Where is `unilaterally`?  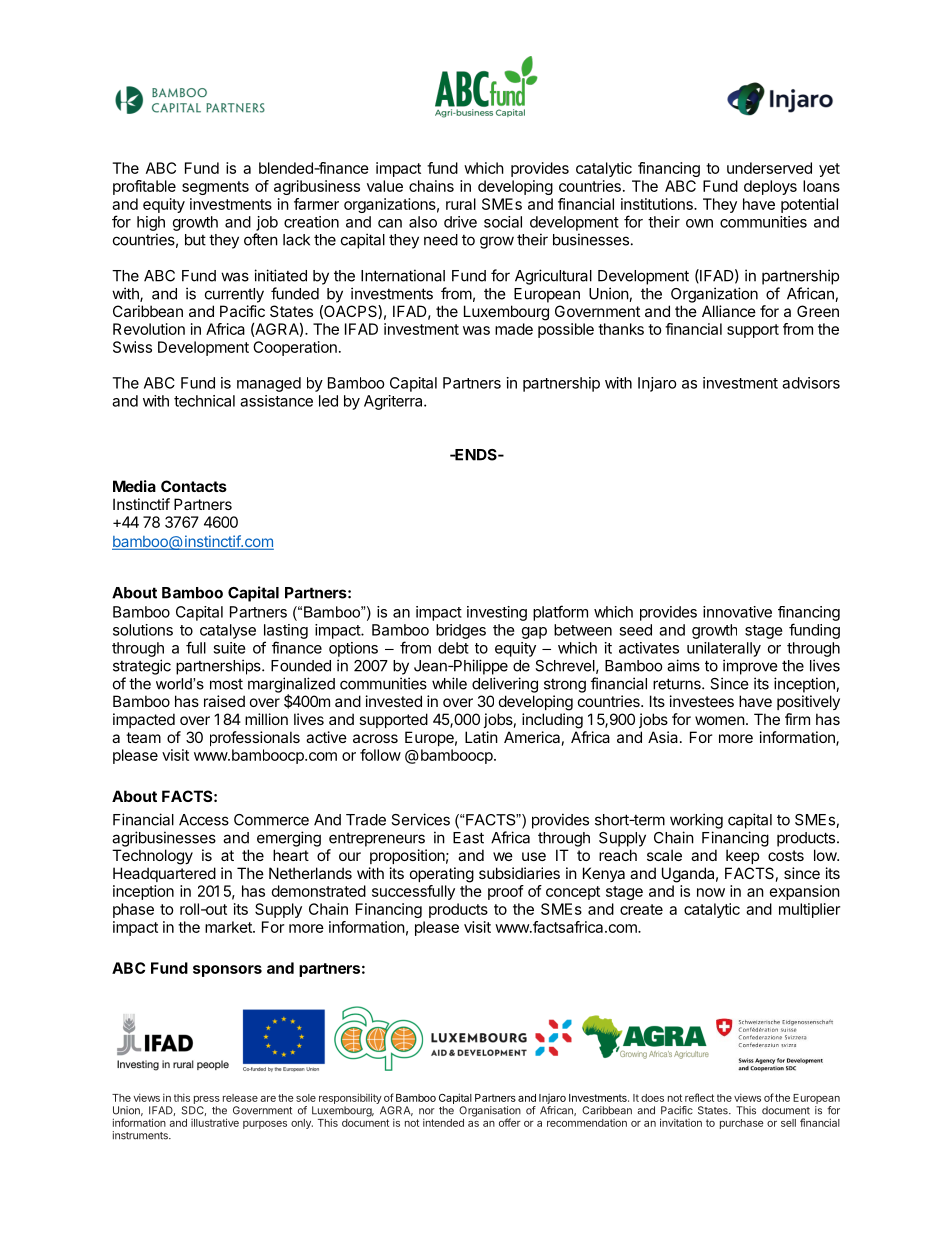
unilaterally is located at coordinates (724, 649).
